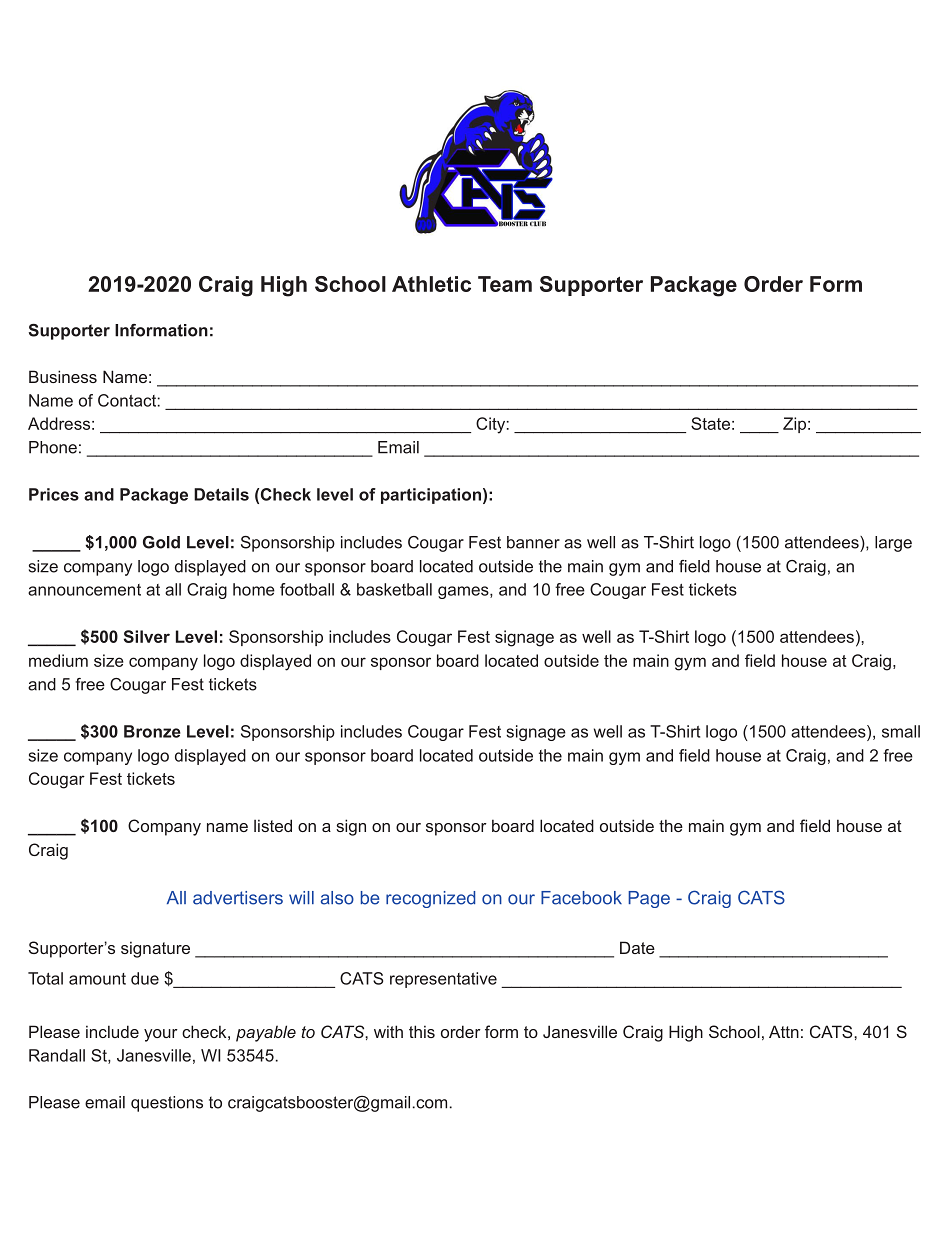 The height and width of the document is (1233, 952). Describe the element at coordinates (505, 284) in the document. I see `Team` at that location.
